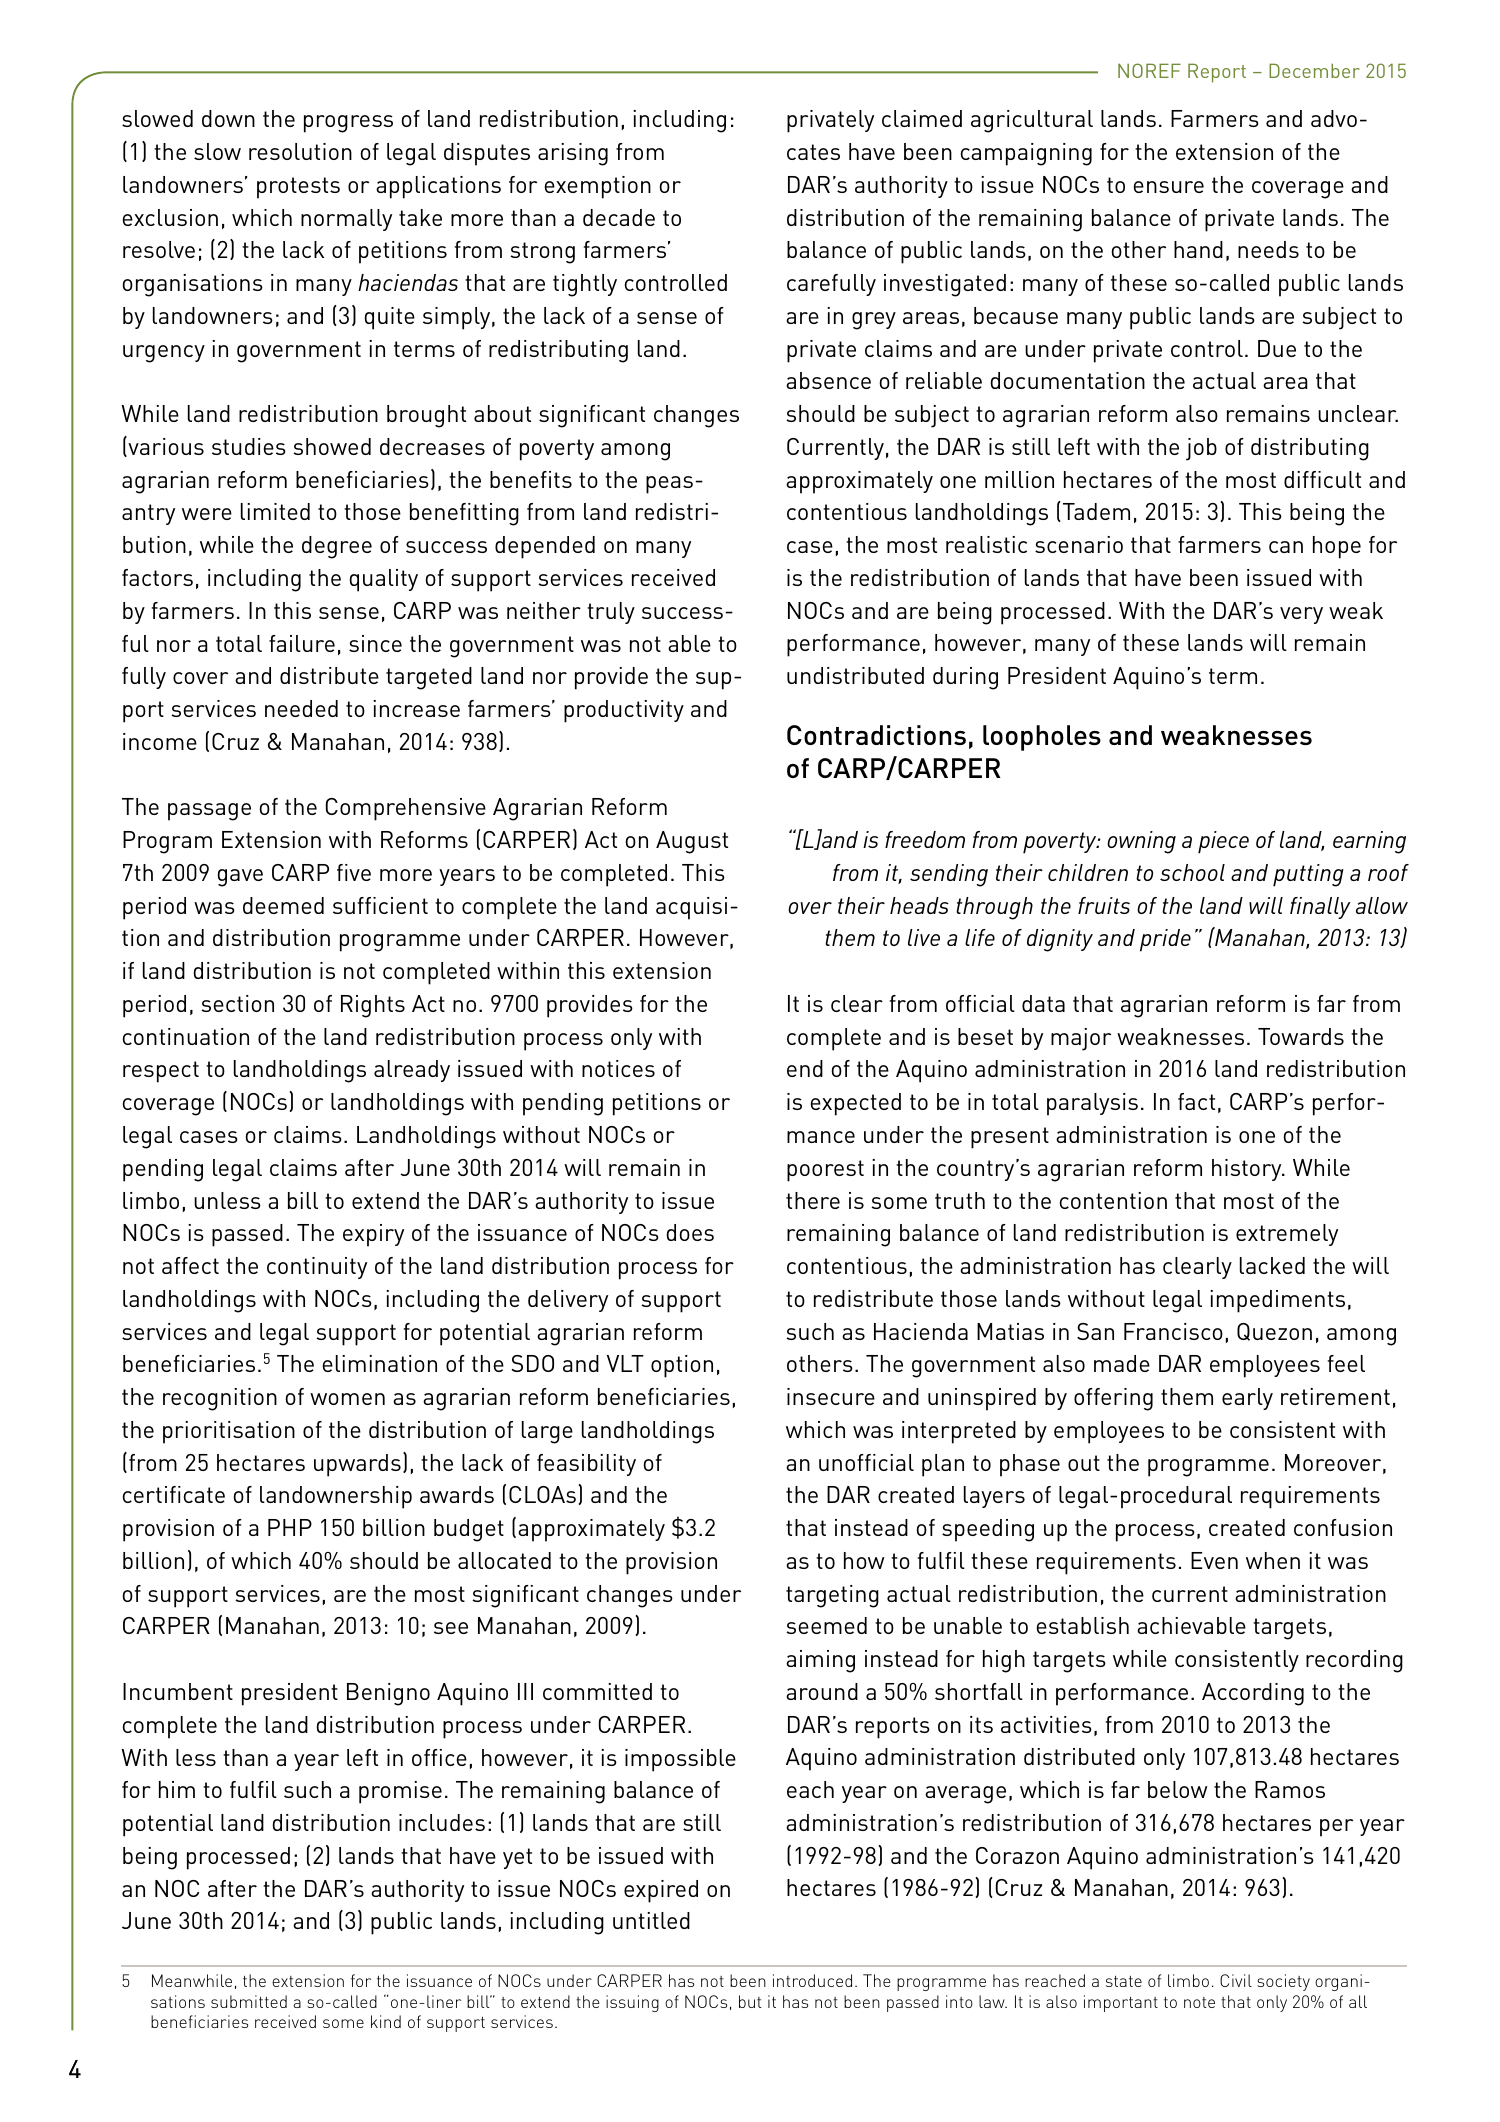  Describe the element at coordinates (1201, 449) in the screenshot. I see `job` at that location.
